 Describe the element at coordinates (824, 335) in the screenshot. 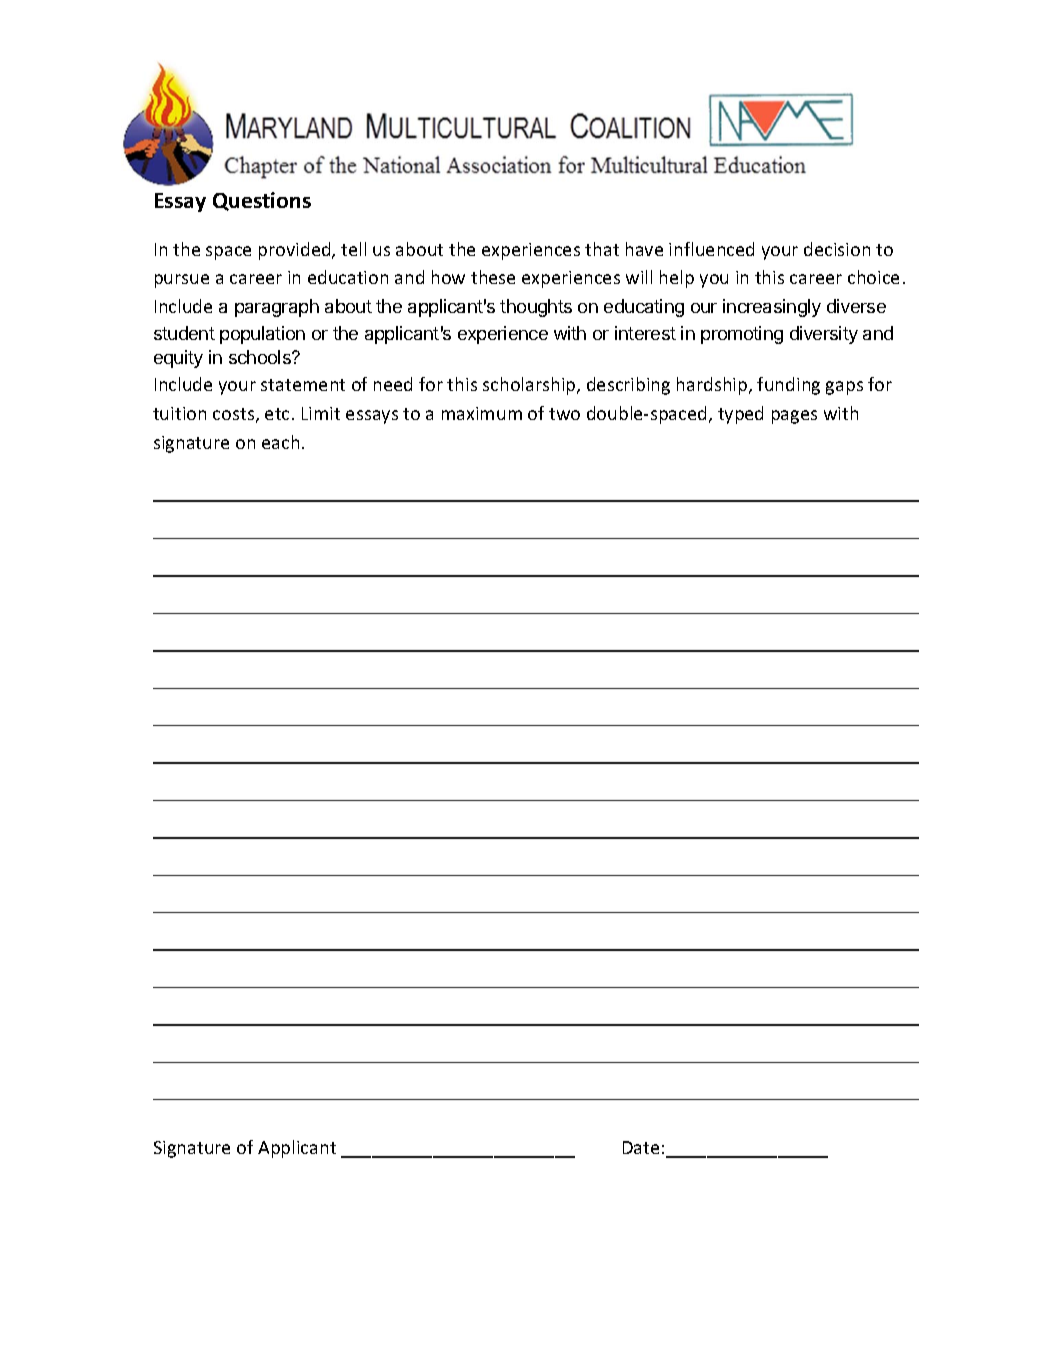

I see `diversity` at that location.
